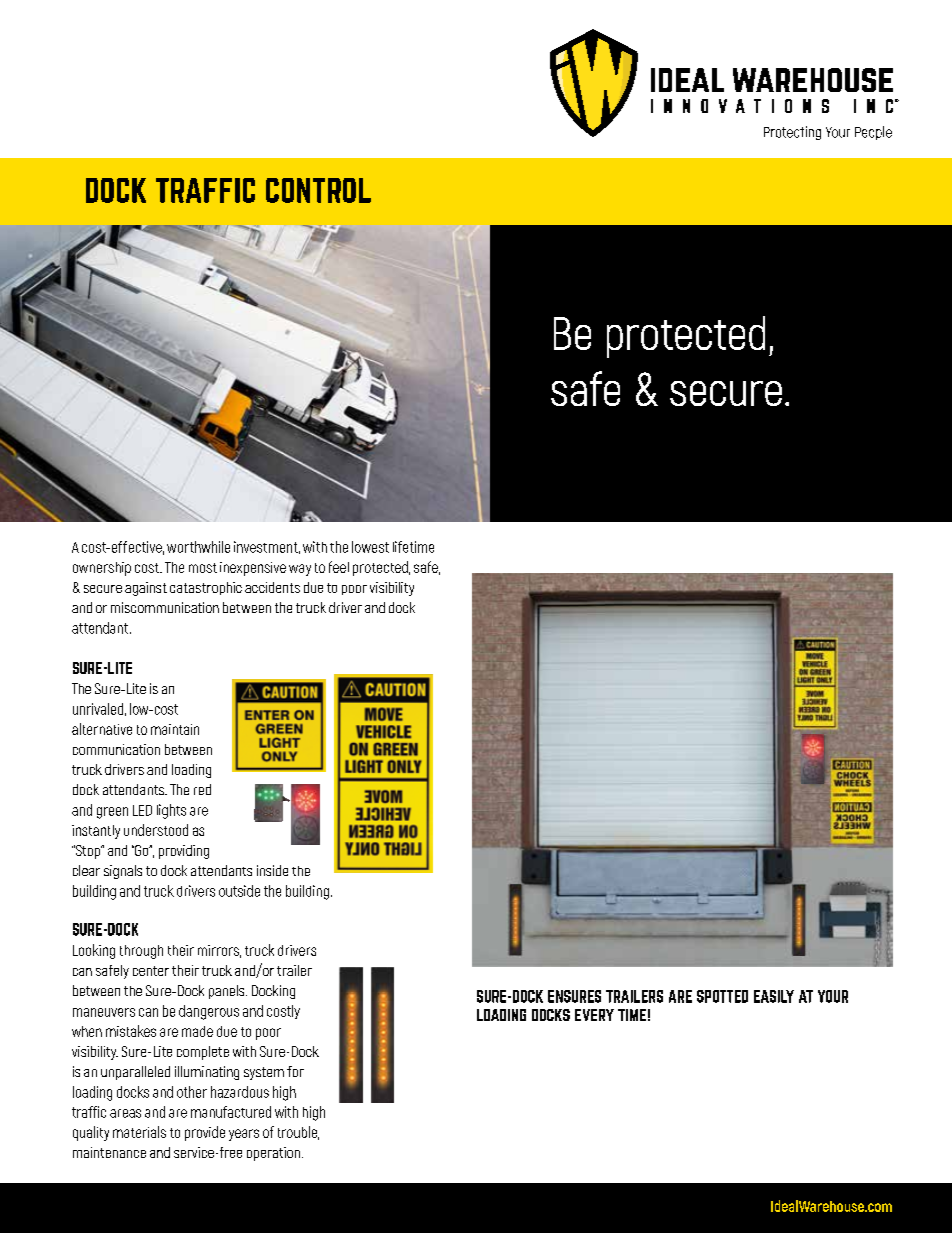 The height and width of the screenshot is (1233, 952). I want to click on maintain, so click(175, 729).
